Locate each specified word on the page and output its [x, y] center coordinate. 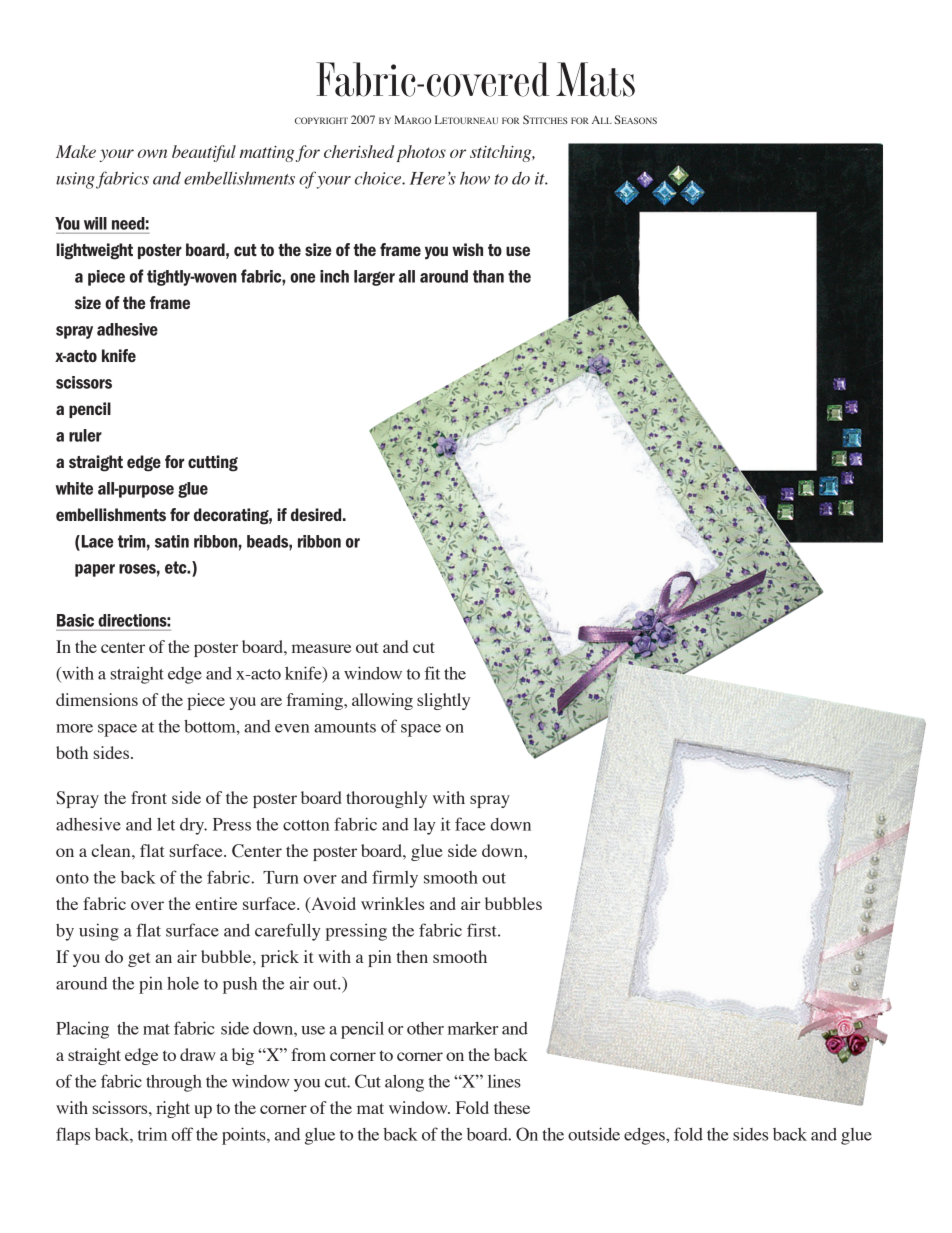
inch [334, 276]
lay [425, 826]
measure [321, 648]
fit [432, 673]
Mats [595, 79]
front [149, 797]
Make [76, 151]
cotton [306, 825]
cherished [359, 151]
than [488, 276]
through [174, 1083]
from [308, 1054]
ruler [85, 435]
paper [95, 570]
